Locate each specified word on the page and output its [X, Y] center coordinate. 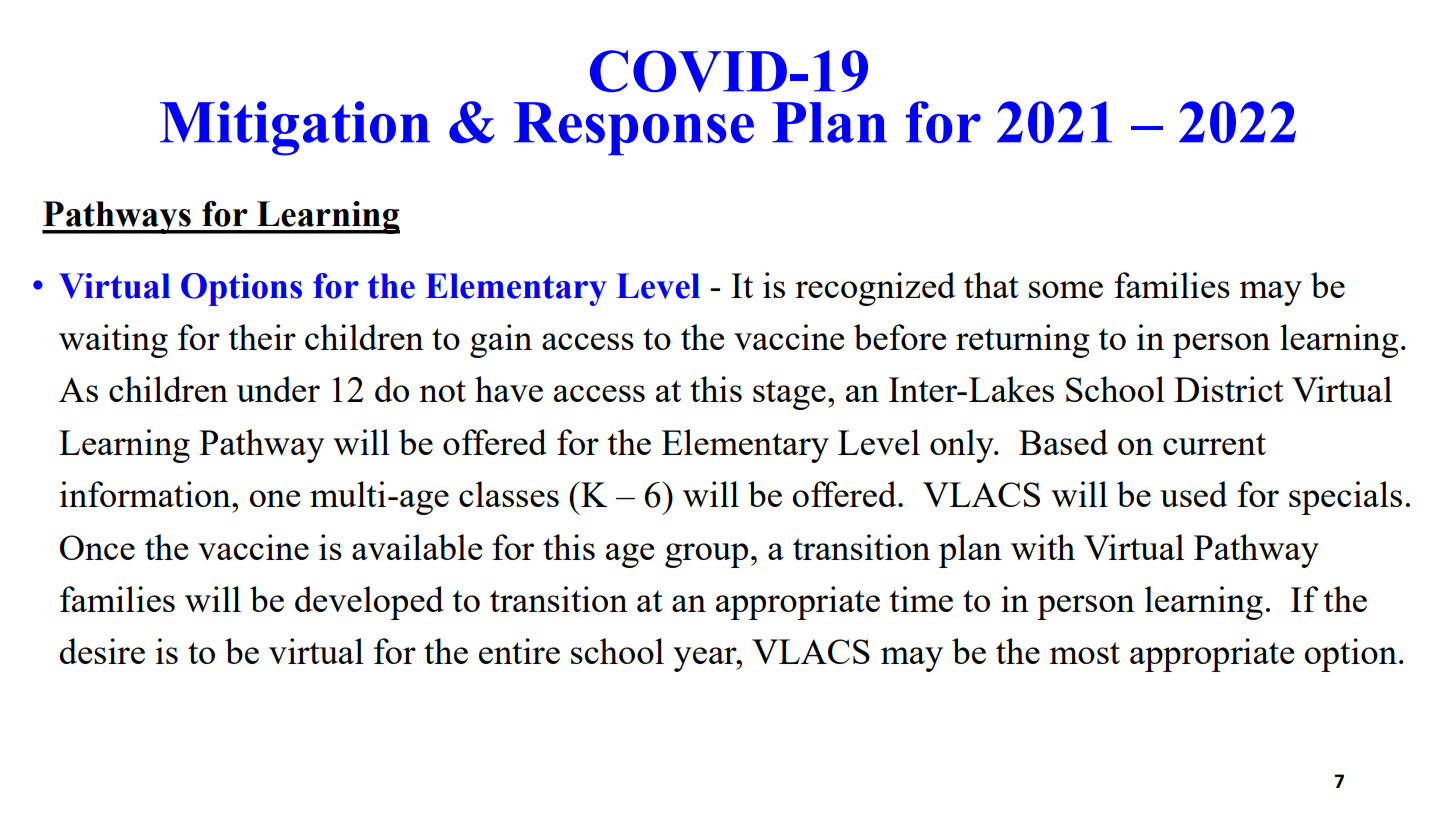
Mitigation [295, 128]
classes [509, 494]
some [1066, 289]
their [262, 337]
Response [634, 128]
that [991, 285]
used [1193, 494]
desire [102, 651]
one [274, 498]
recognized [875, 289]
